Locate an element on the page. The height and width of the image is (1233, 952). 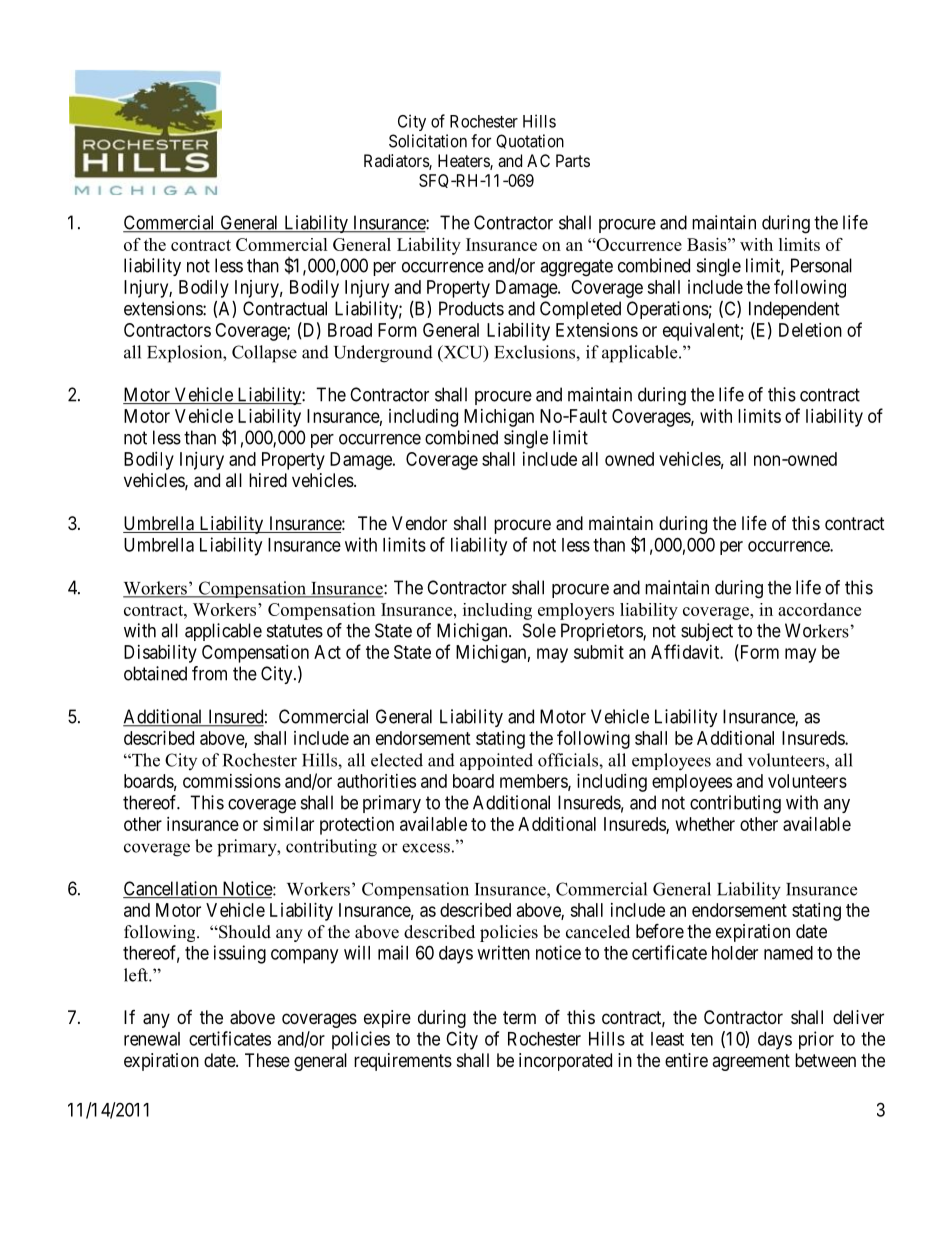
Personal is located at coordinates (821, 265).
